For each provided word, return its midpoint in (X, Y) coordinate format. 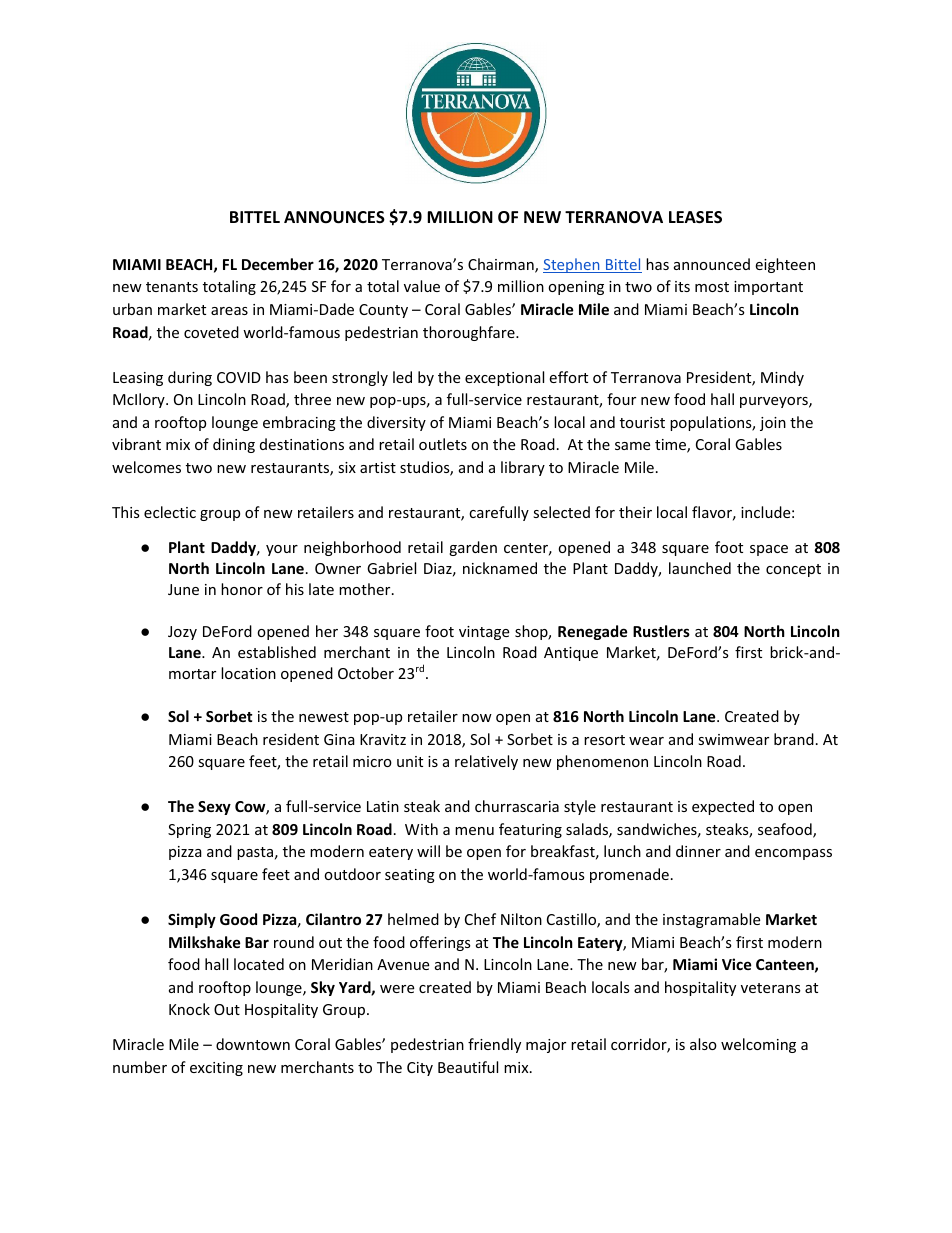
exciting (216, 1069)
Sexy (214, 808)
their (635, 512)
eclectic (170, 512)
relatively (486, 762)
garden (473, 548)
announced (712, 264)
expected (723, 807)
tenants (172, 287)
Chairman (502, 265)
